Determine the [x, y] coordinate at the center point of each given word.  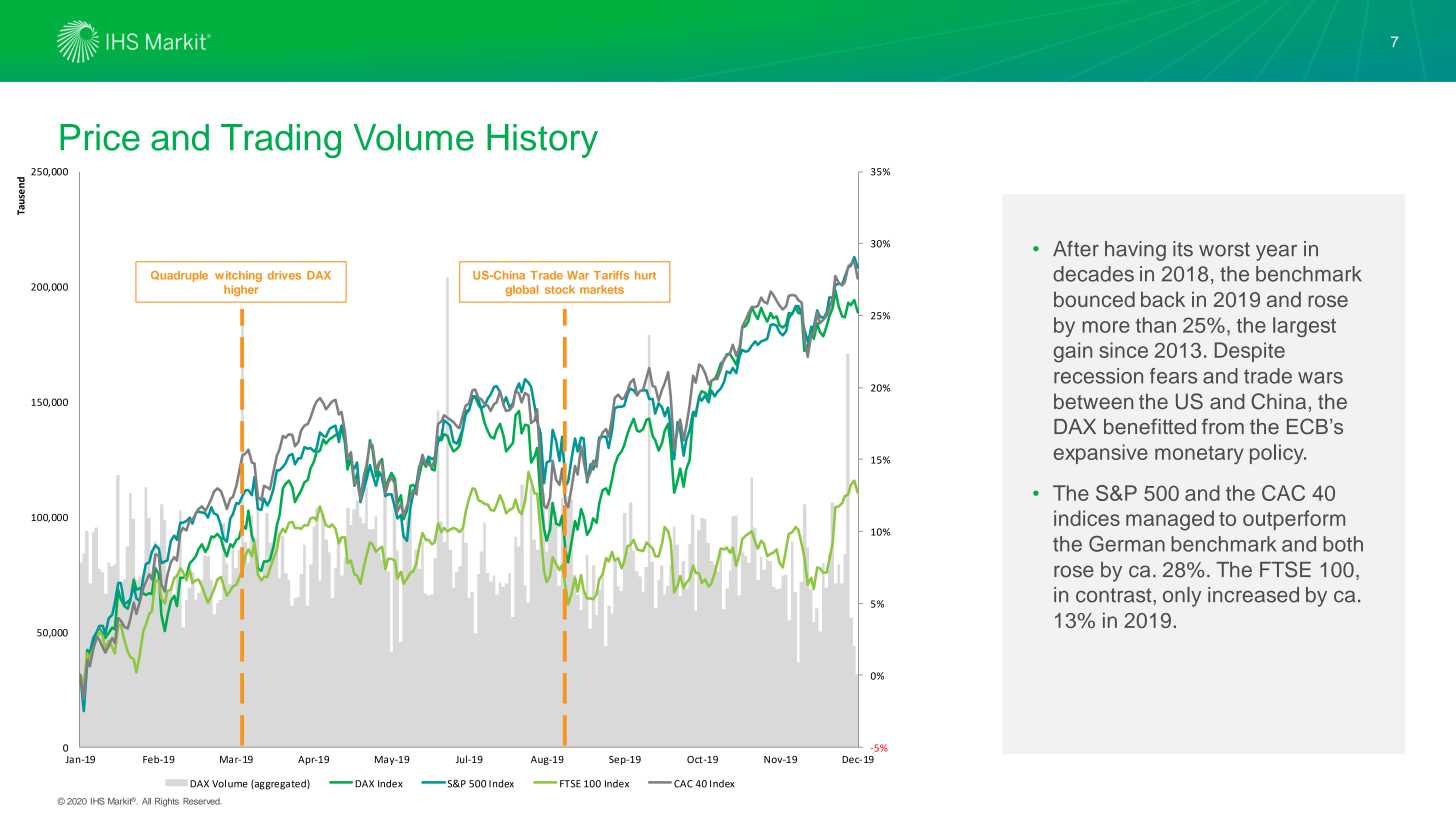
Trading [281, 141]
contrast [1115, 595]
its [1183, 249]
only [1182, 597]
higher [241, 290]
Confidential [81, 801]
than [1155, 325]
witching [238, 276]
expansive [1100, 454]
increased [1253, 595]
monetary [1199, 455]
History [542, 141]
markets [602, 289]
